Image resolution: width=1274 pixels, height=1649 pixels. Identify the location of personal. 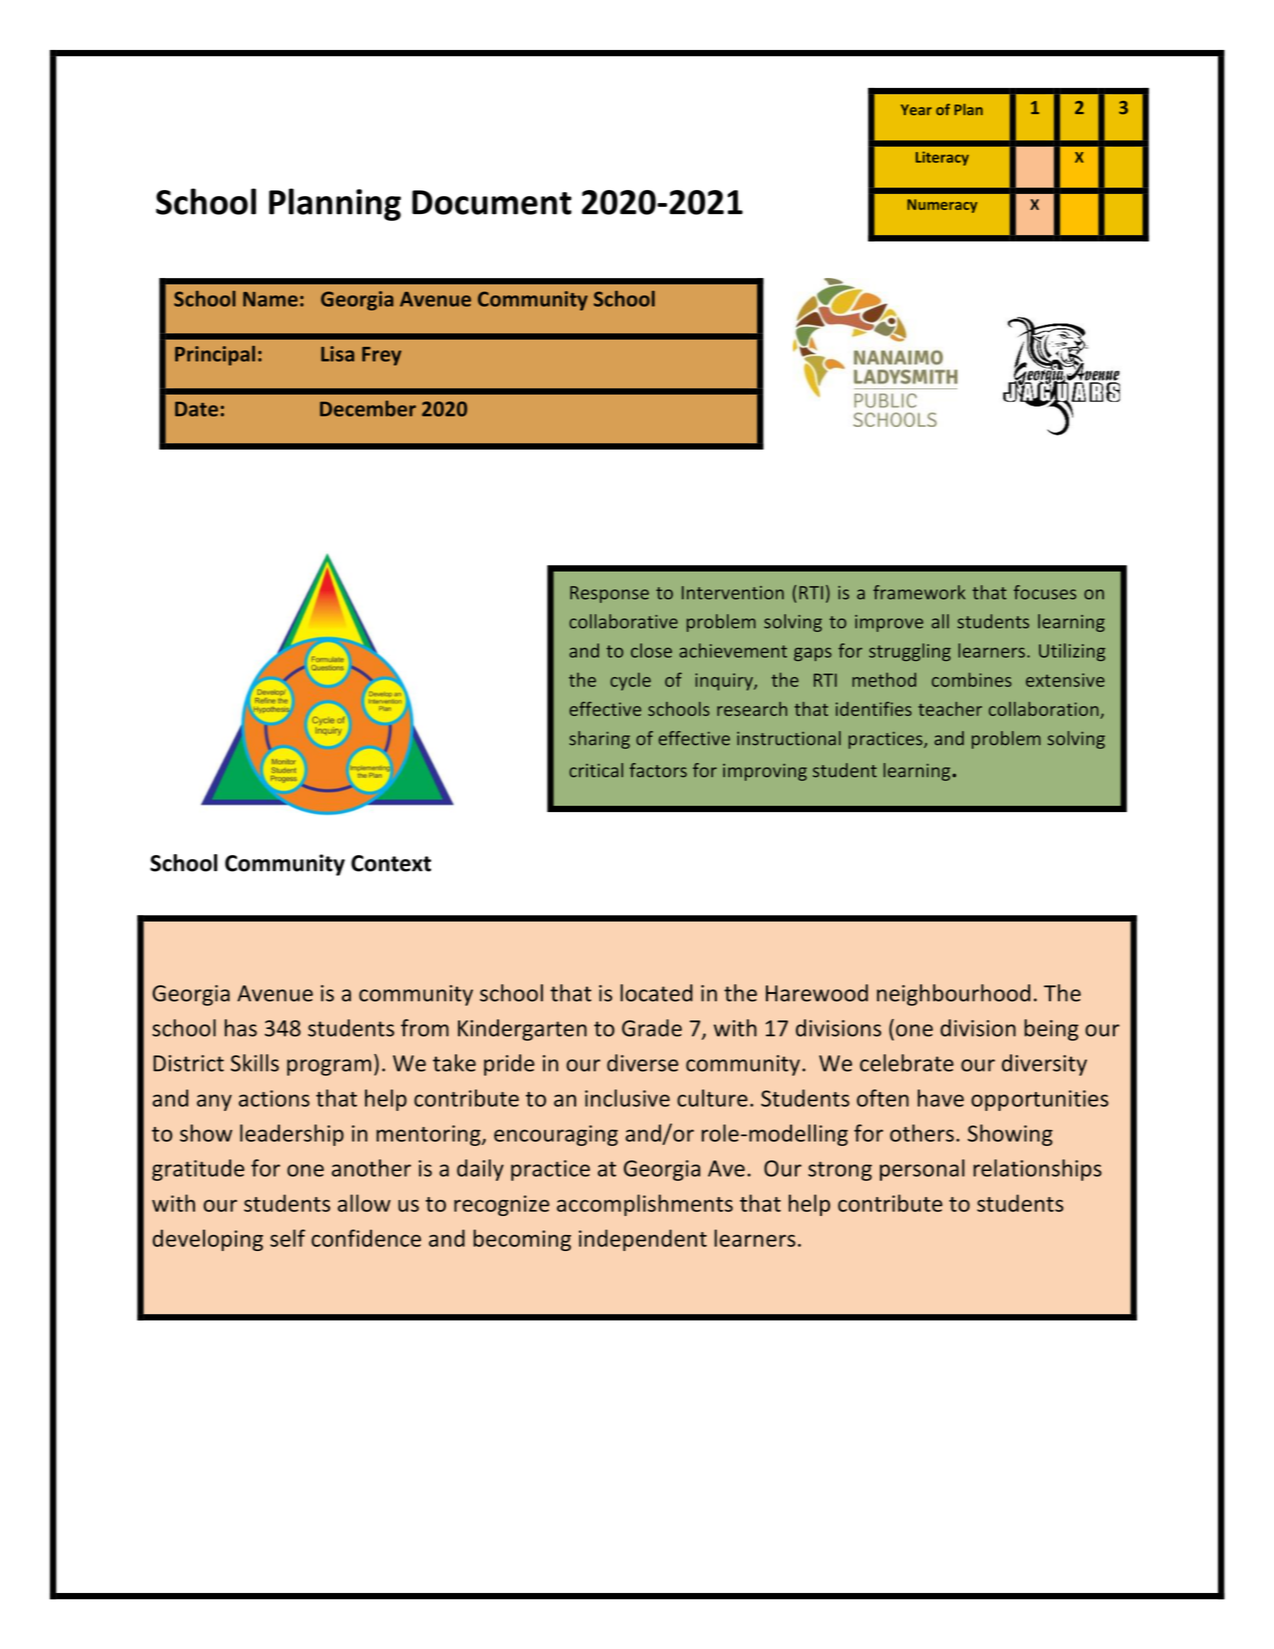
(922, 1170).
